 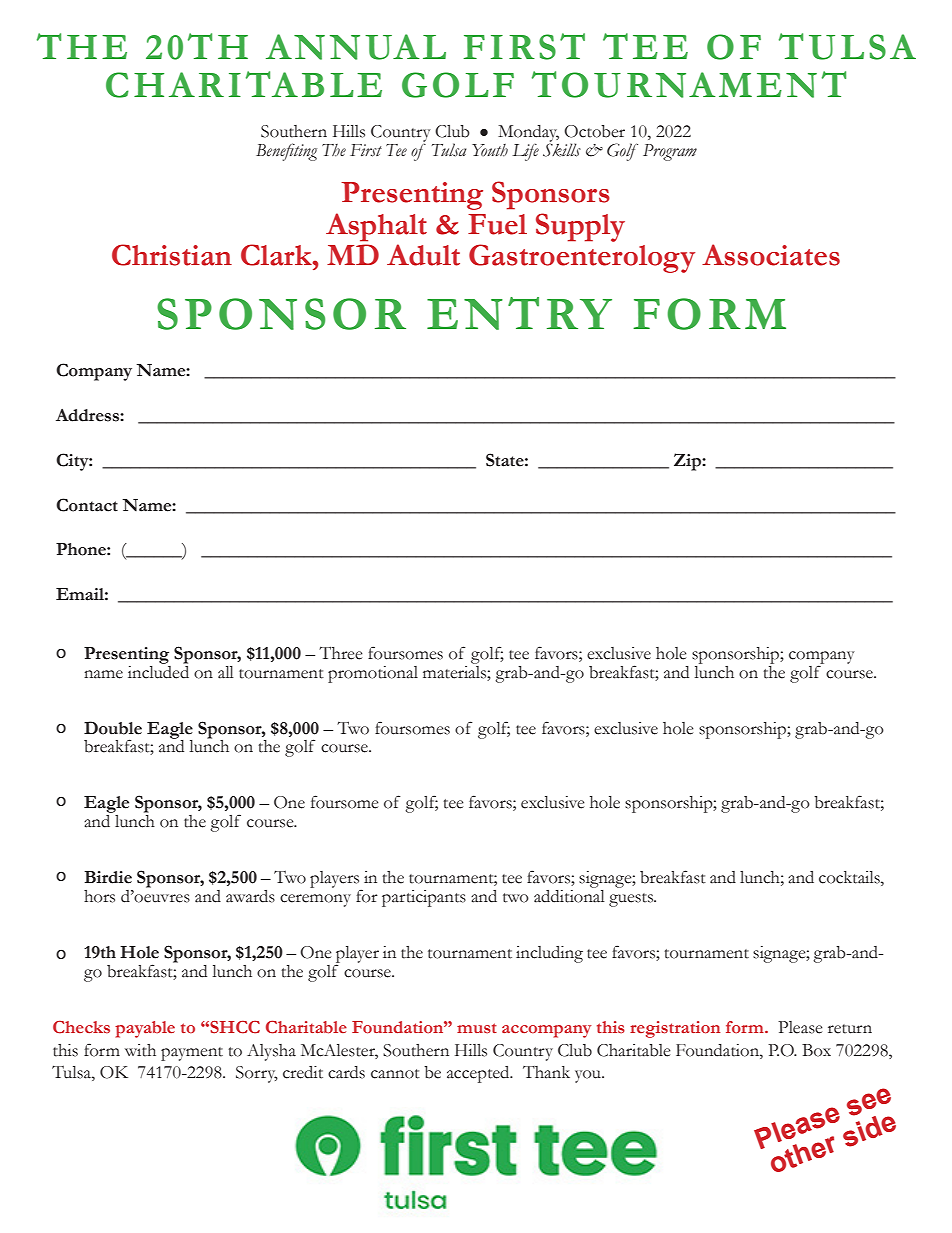 I want to click on Program, so click(x=670, y=152).
